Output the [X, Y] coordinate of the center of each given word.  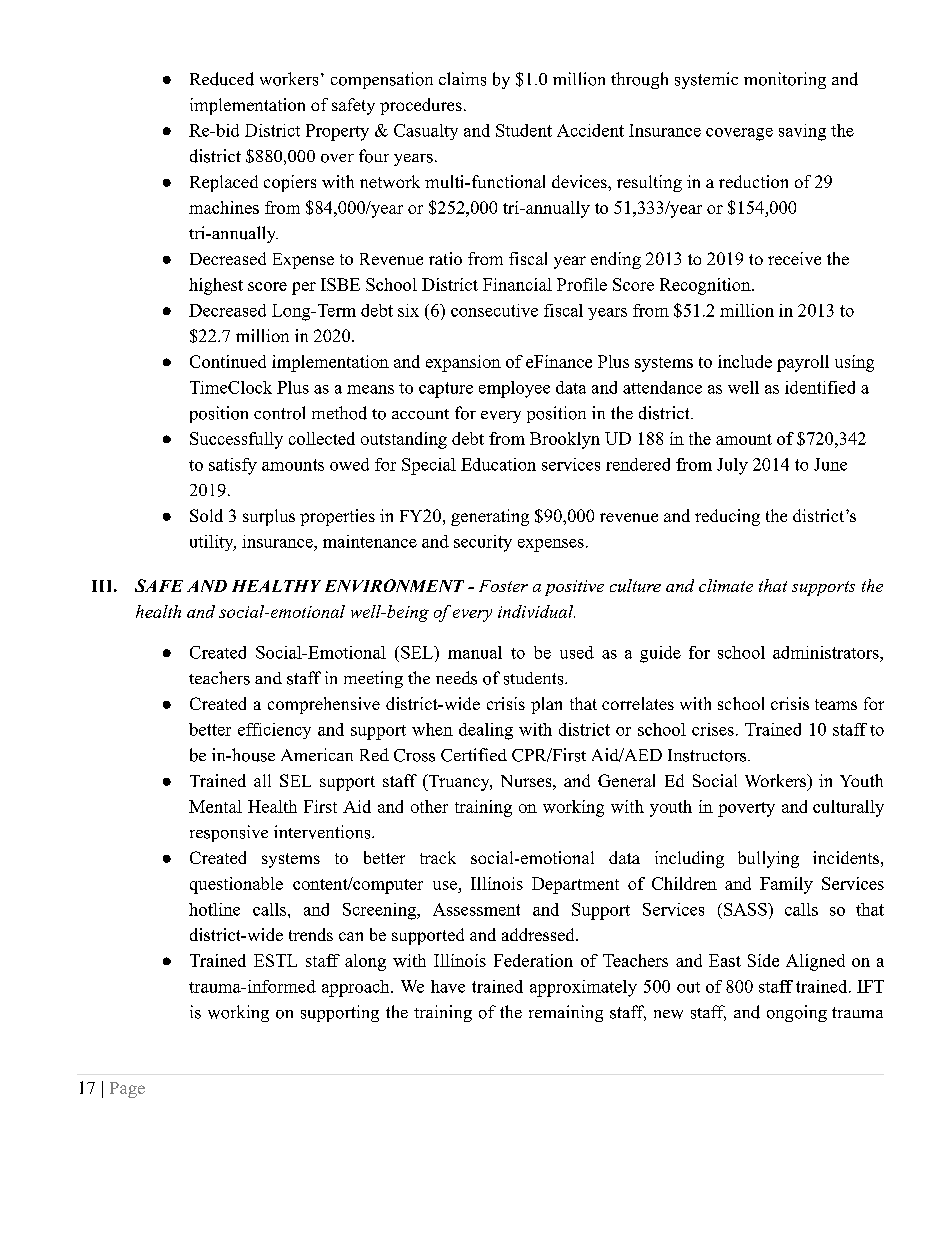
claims [462, 79]
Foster [503, 586]
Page [127, 1090]
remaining [566, 1013]
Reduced [222, 79]
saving [802, 132]
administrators [827, 652]
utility [213, 543]
